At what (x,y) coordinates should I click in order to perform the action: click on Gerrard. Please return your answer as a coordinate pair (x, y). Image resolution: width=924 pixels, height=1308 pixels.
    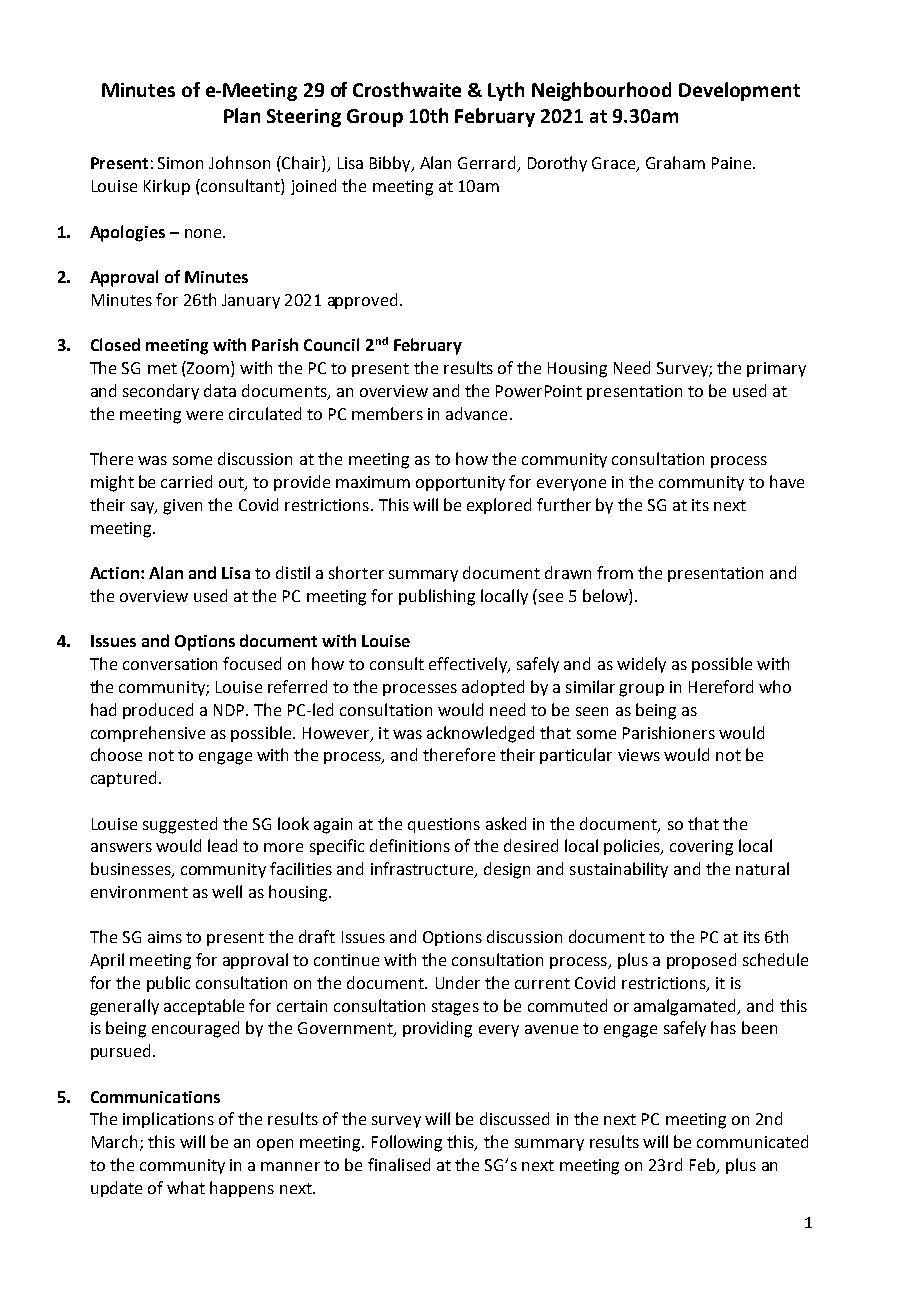
    Looking at the image, I should click on (488, 164).
